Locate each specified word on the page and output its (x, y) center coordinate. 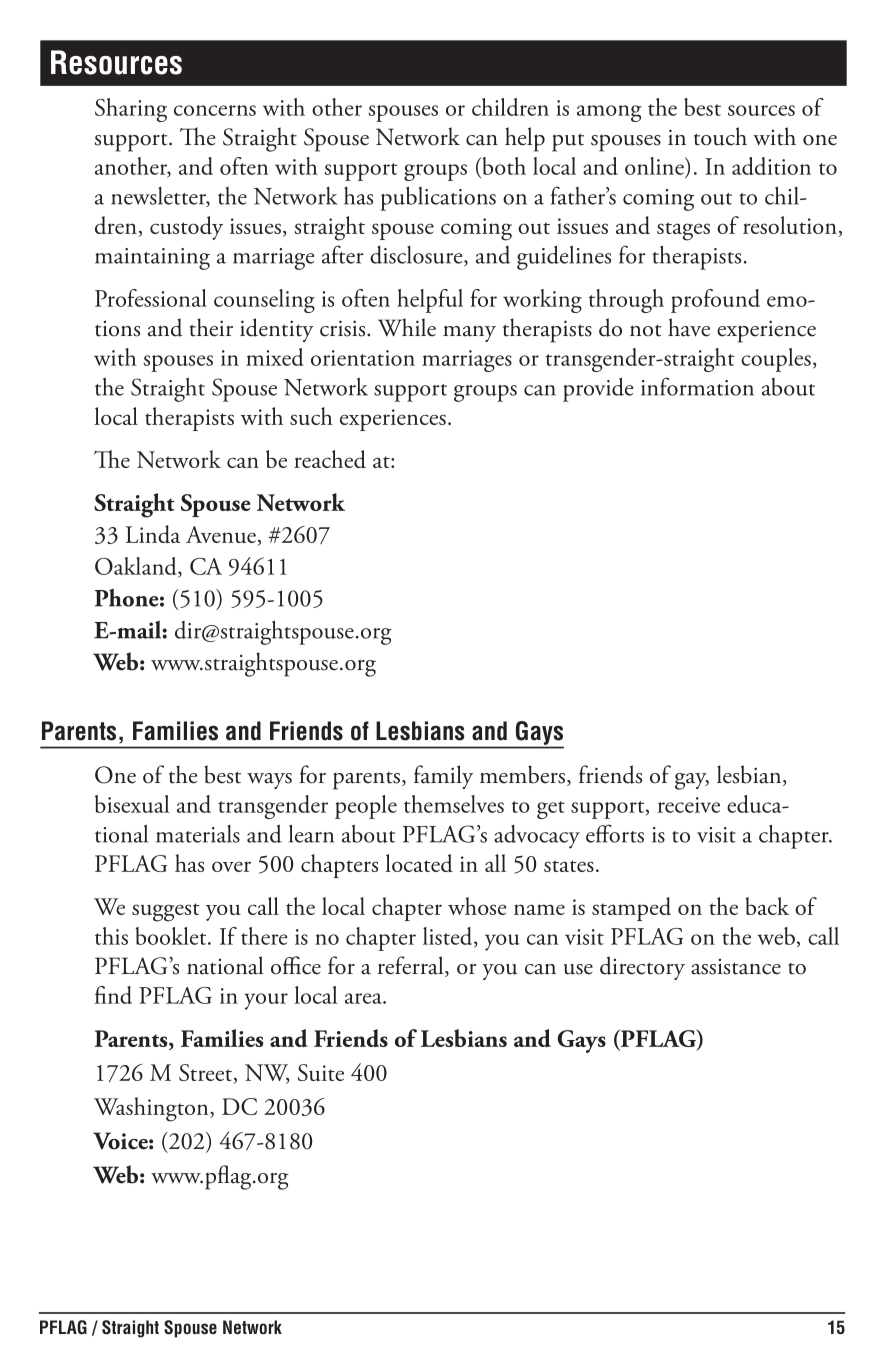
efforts (615, 833)
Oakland (137, 567)
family (443, 777)
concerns (215, 110)
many (469, 333)
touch (720, 136)
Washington (152, 1109)
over (231, 866)
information (697, 386)
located (419, 863)
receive (689, 805)
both (503, 166)
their (211, 327)
